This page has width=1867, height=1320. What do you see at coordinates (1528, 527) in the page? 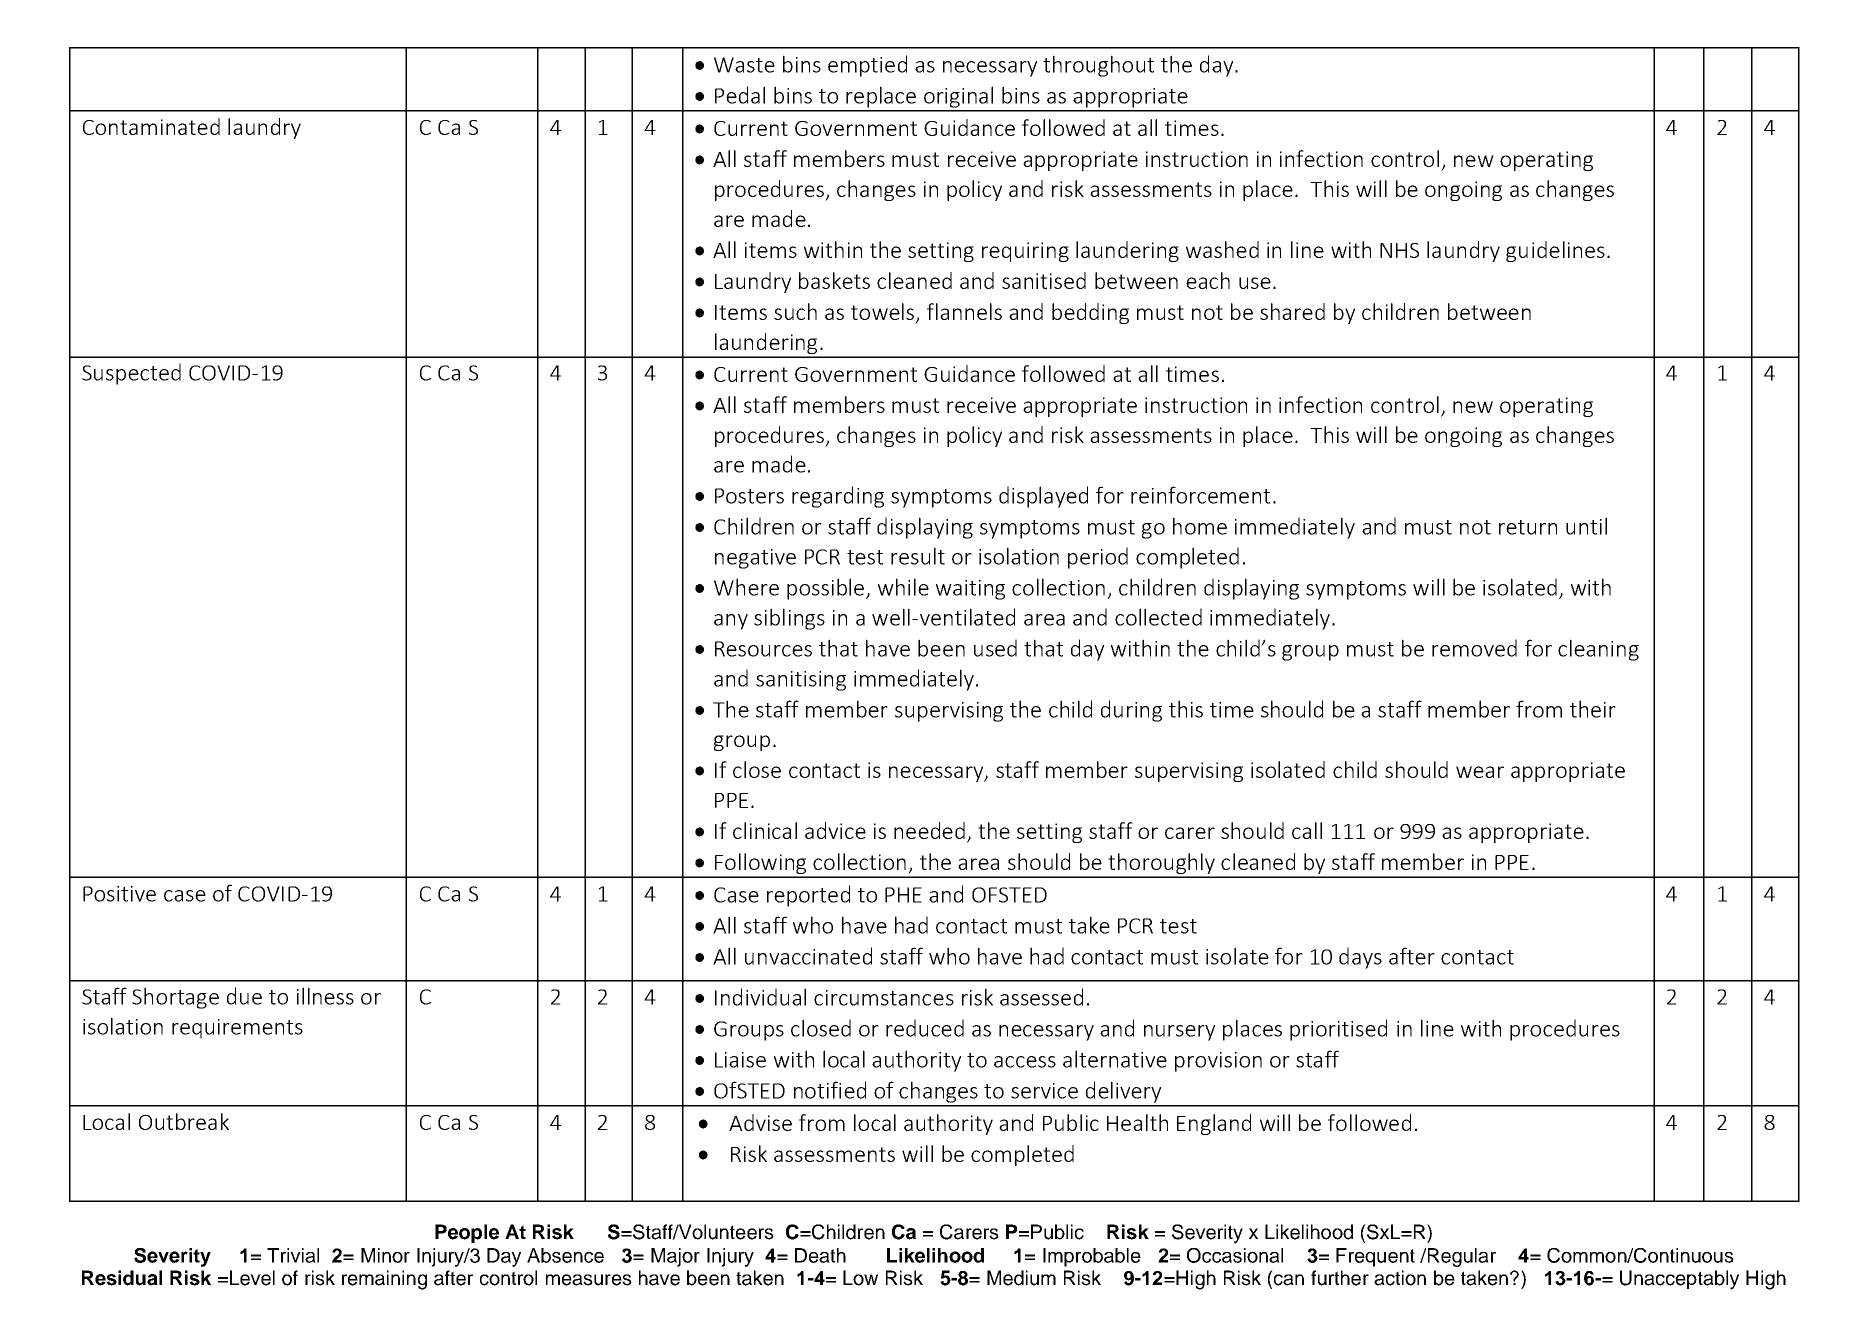
I see `return` at bounding box center [1528, 527].
